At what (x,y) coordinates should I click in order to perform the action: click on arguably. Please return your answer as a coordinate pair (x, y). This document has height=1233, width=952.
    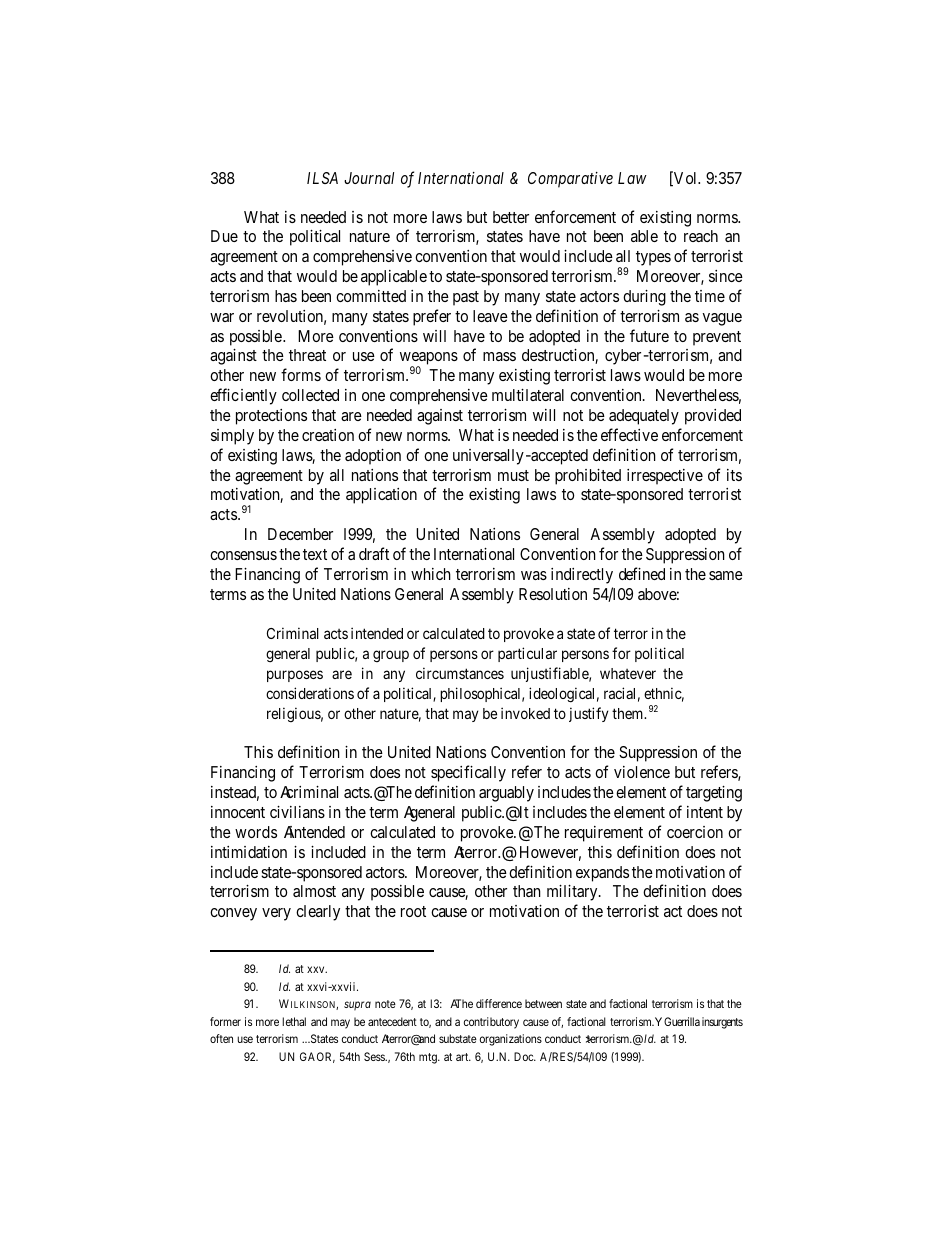
    Looking at the image, I should click on (506, 794).
